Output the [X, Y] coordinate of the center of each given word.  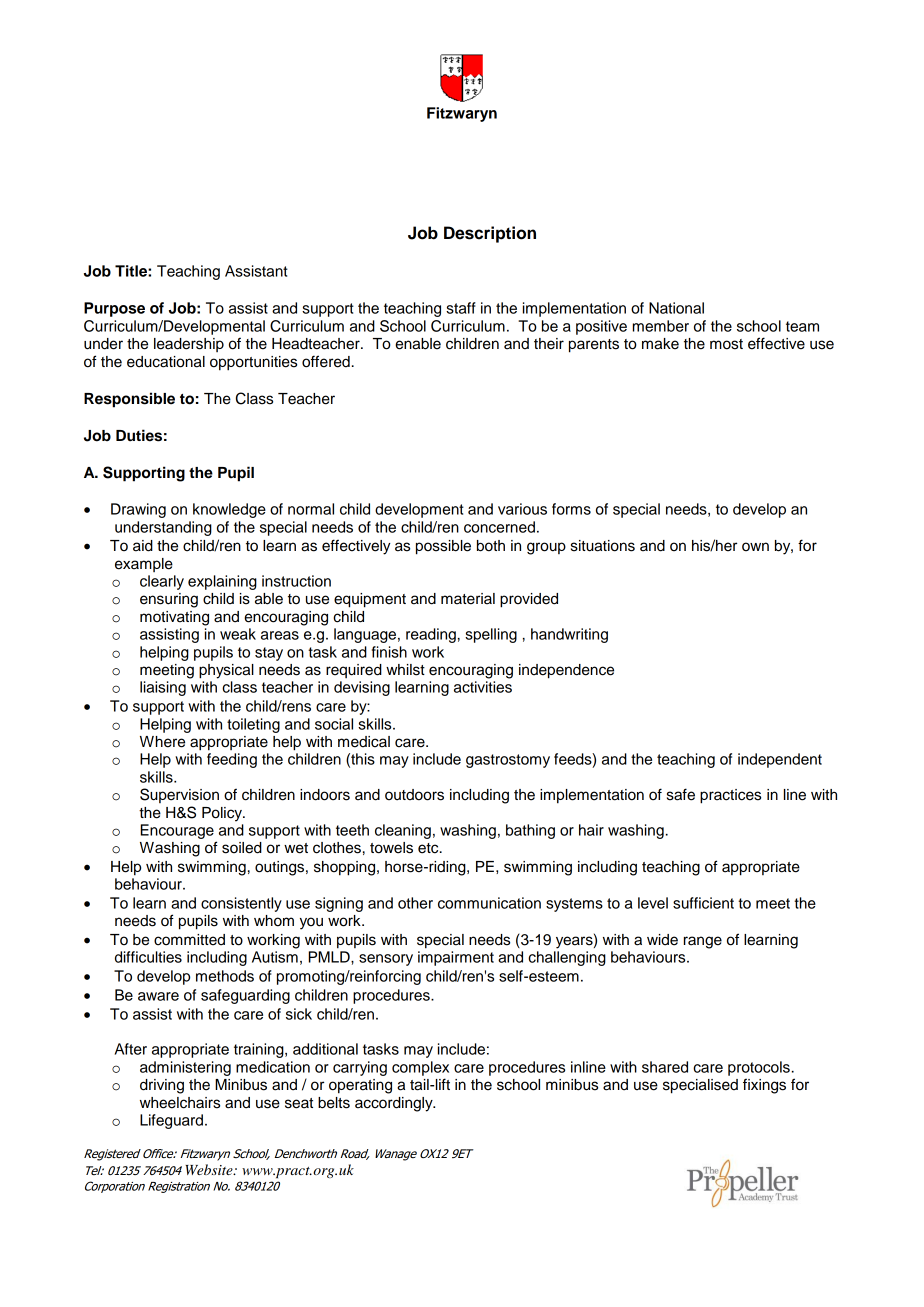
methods [225, 976]
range [703, 942]
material [468, 599]
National [676, 308]
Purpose [114, 309]
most [726, 344]
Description [490, 234]
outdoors [414, 795]
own [755, 546]
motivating [174, 618]
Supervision [179, 795]
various [522, 509]
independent [780, 760]
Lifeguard [173, 1121]
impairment [456, 958]
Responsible [129, 400]
